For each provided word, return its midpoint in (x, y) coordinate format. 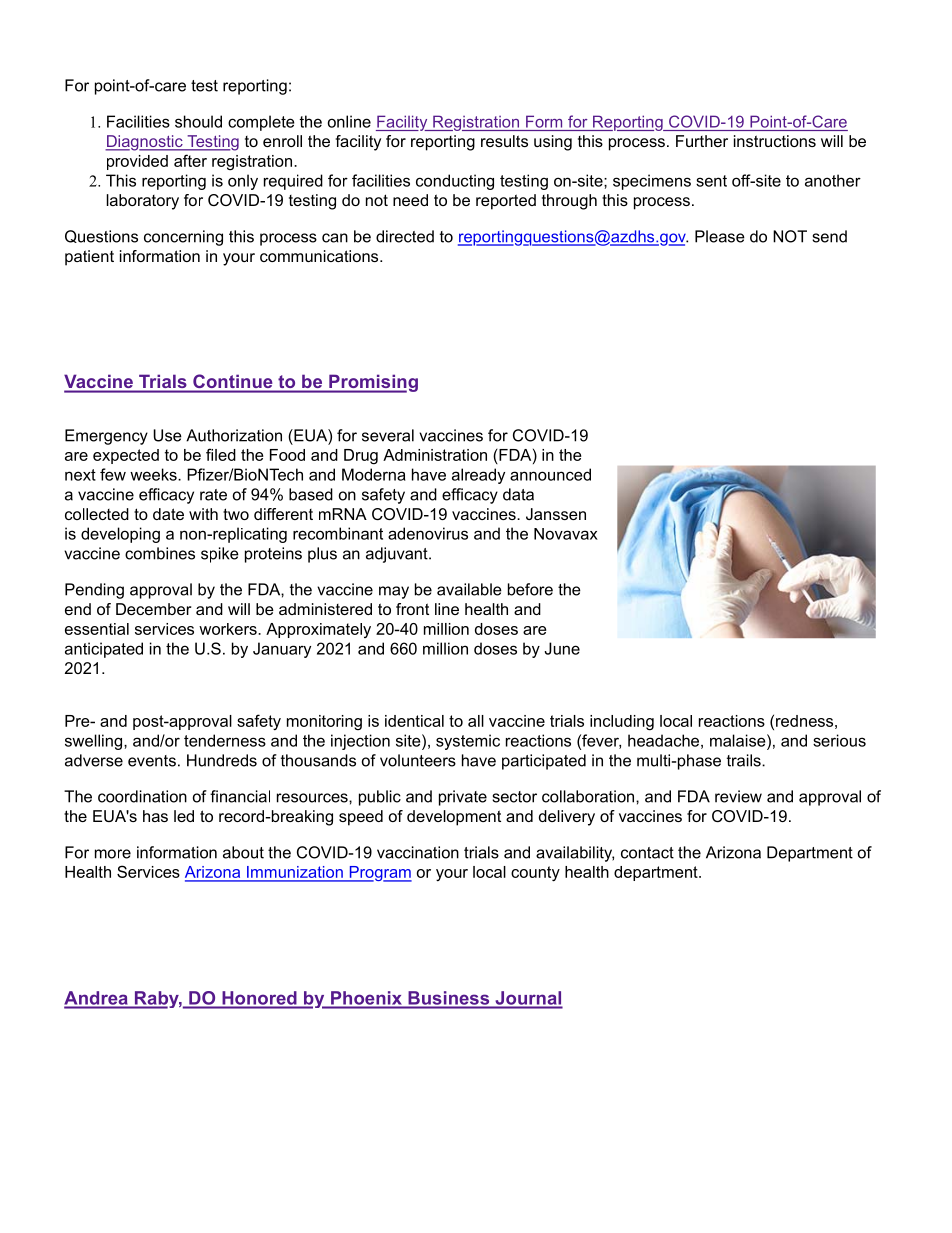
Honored (259, 998)
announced (550, 474)
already (478, 476)
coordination (142, 796)
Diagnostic (145, 143)
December (153, 609)
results (504, 141)
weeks (154, 474)
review (738, 796)
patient (89, 258)
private (463, 798)
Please (720, 236)
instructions (775, 141)
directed (405, 236)
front (412, 609)
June (562, 648)
